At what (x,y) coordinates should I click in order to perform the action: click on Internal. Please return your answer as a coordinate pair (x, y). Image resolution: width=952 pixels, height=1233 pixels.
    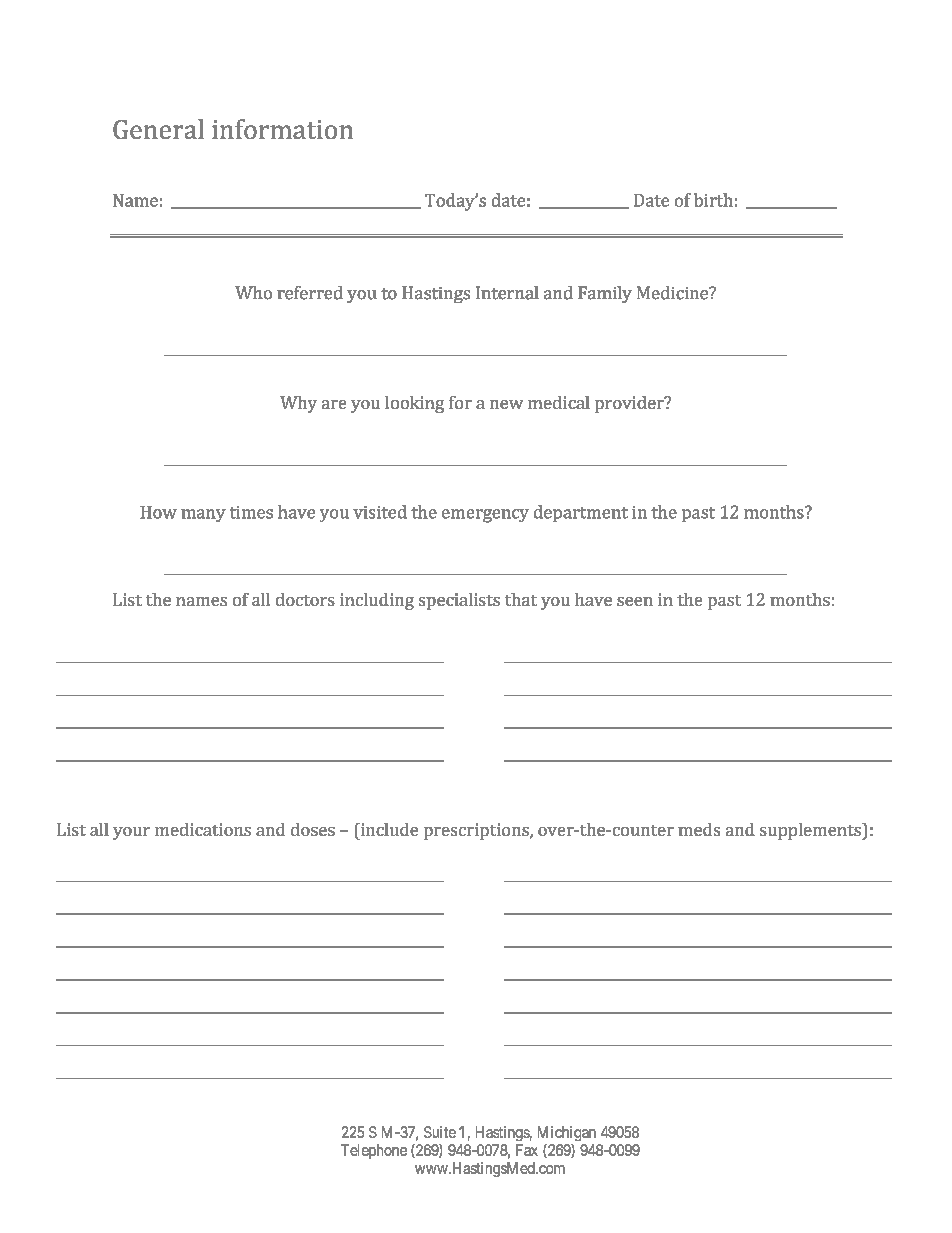
    Looking at the image, I should click on (507, 293).
